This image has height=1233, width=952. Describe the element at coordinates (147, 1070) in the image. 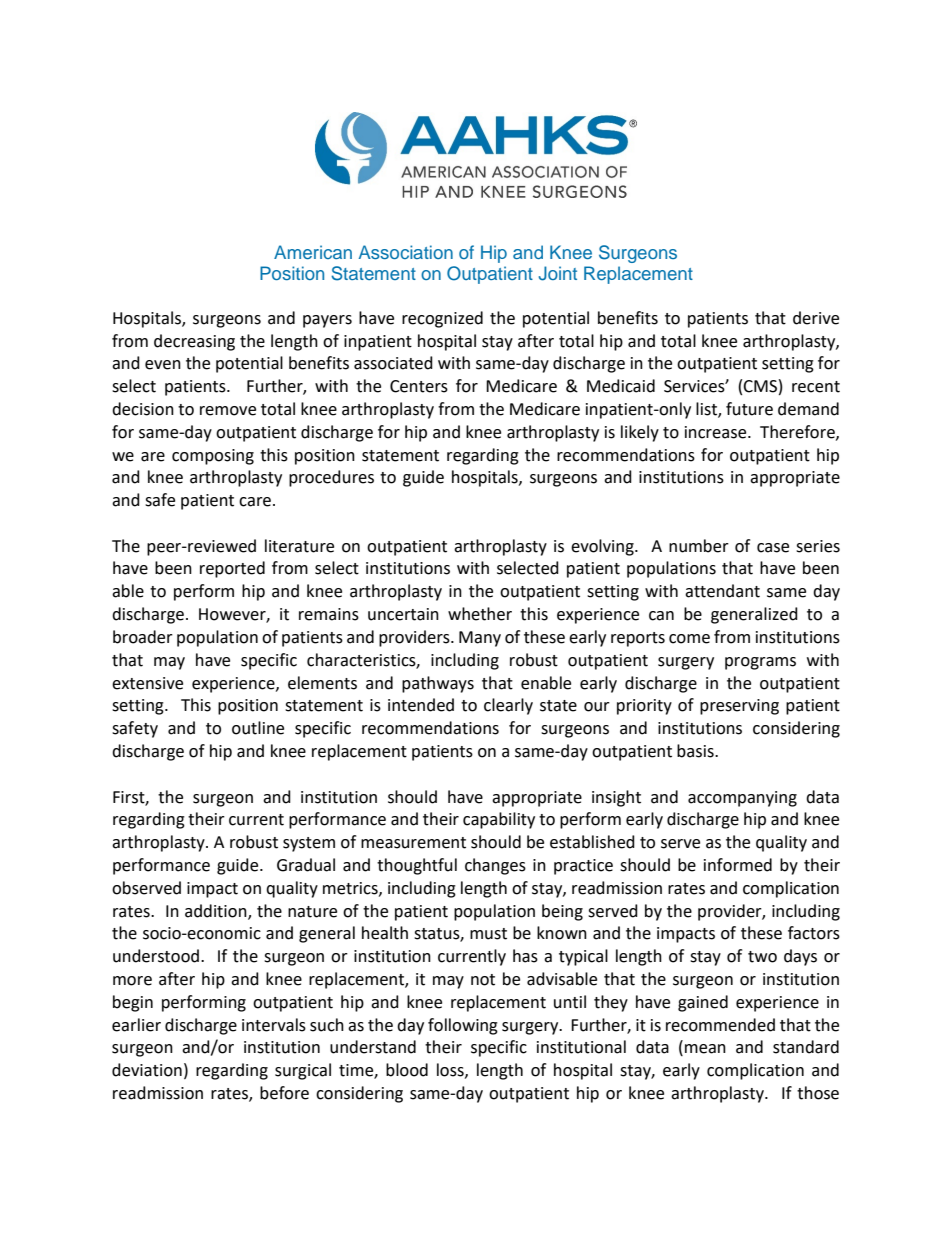

I see `deviation` at that location.
